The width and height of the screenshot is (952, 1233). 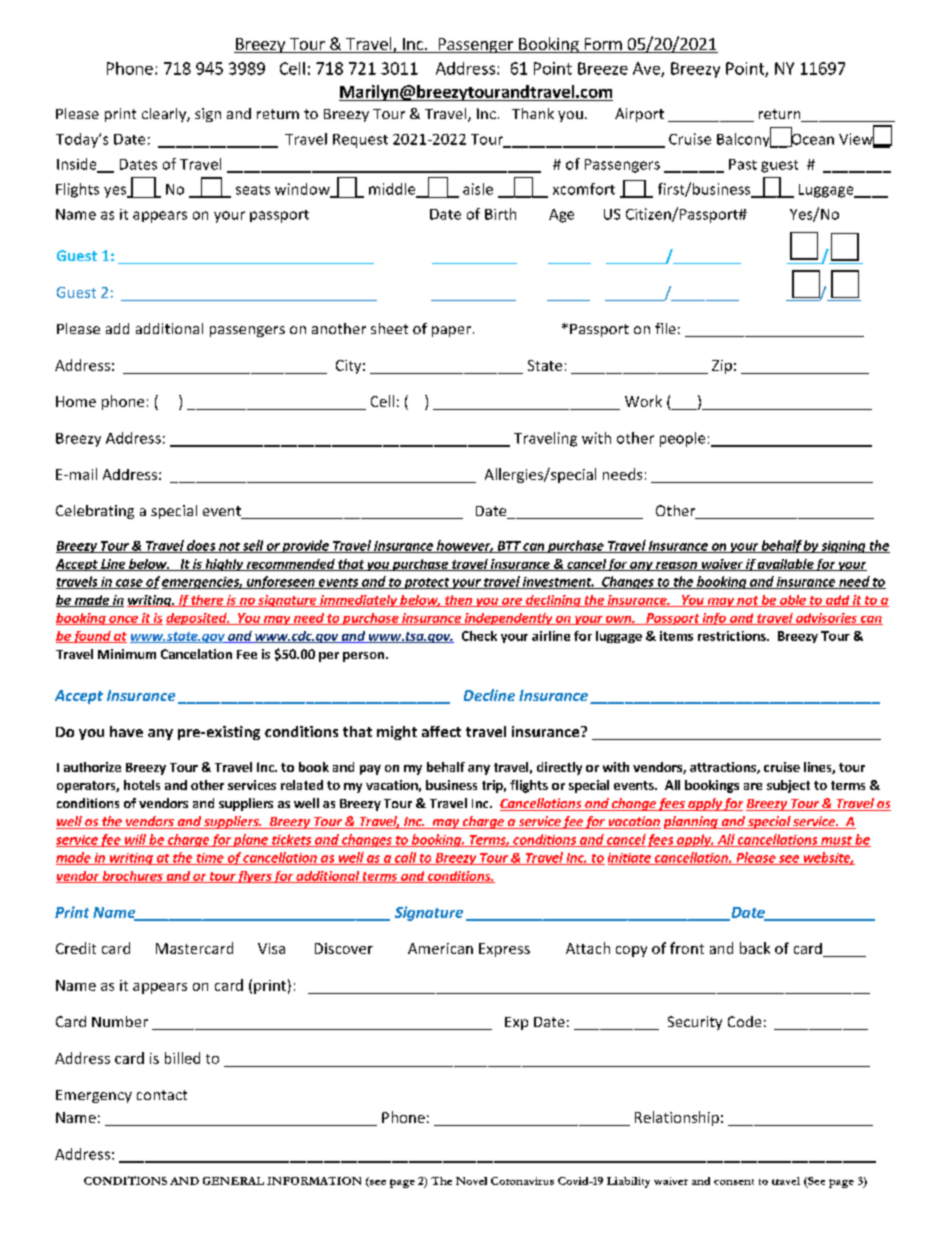 I want to click on Past, so click(x=743, y=164).
